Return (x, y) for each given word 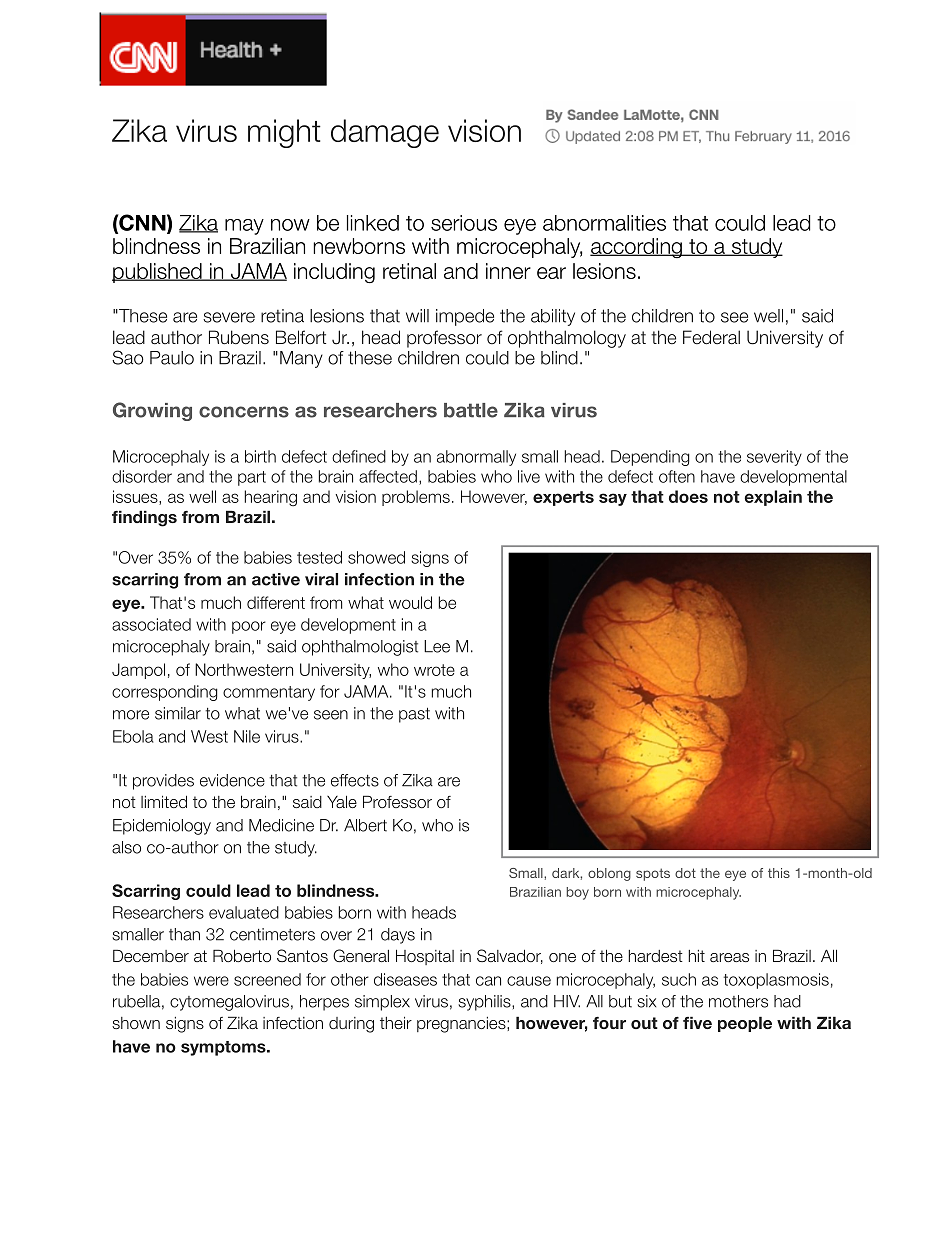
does (688, 496)
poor (249, 627)
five (697, 1022)
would (410, 602)
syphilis (485, 1003)
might (284, 133)
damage (385, 133)
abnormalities (604, 223)
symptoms (224, 1048)
